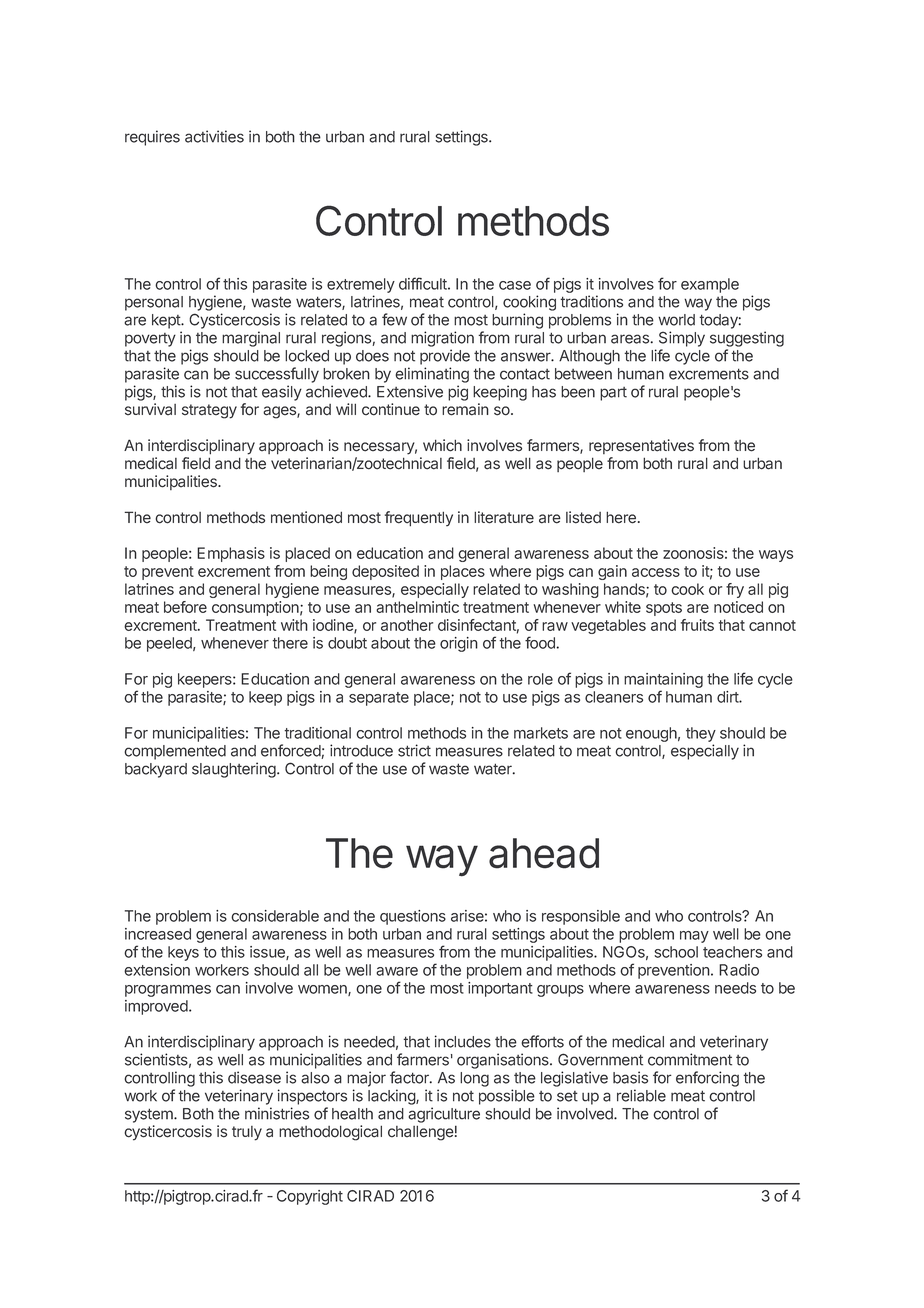 The height and width of the screenshot is (1308, 924). I want to click on origin, so click(459, 644).
